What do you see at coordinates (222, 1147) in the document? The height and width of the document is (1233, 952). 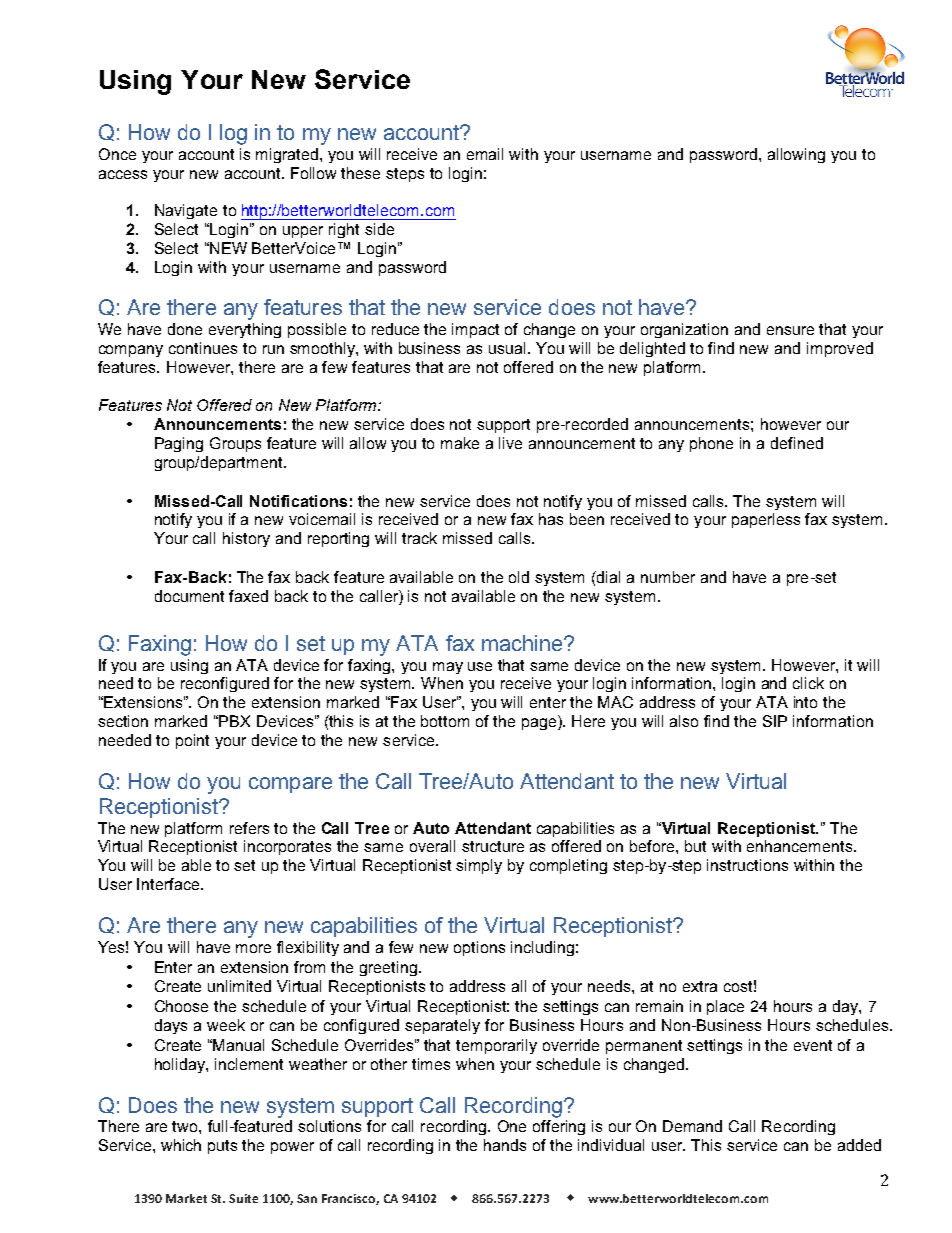 I see `puts` at bounding box center [222, 1147].
